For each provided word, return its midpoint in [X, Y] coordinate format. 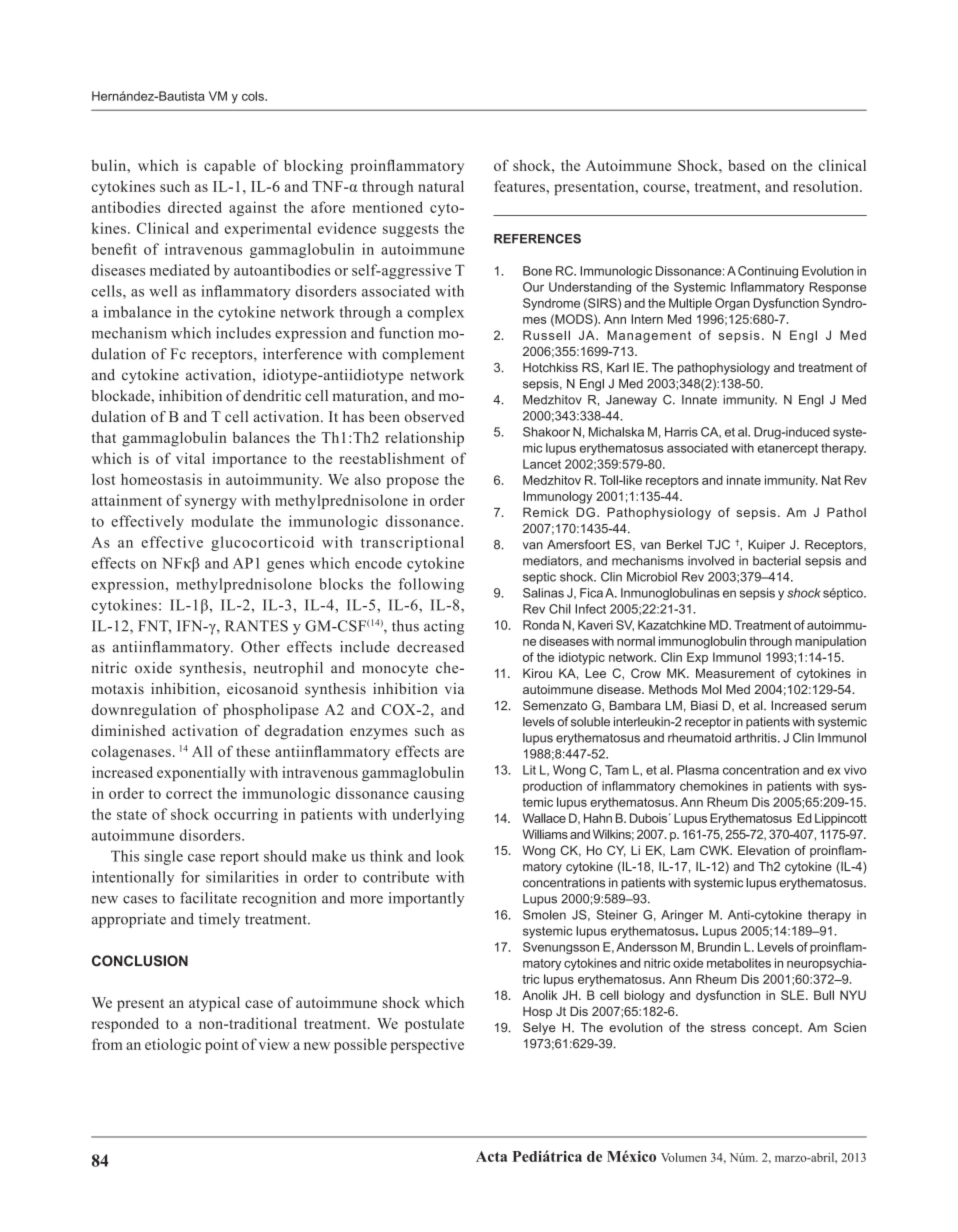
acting [444, 627]
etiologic [173, 1046]
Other [260, 647]
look [450, 856]
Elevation [764, 850]
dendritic [272, 396]
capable [230, 167]
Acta [491, 1156]
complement [423, 355]
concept [776, 1029]
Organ [732, 304]
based [746, 165]
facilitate [208, 898]
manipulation [830, 642]
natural [441, 186]
